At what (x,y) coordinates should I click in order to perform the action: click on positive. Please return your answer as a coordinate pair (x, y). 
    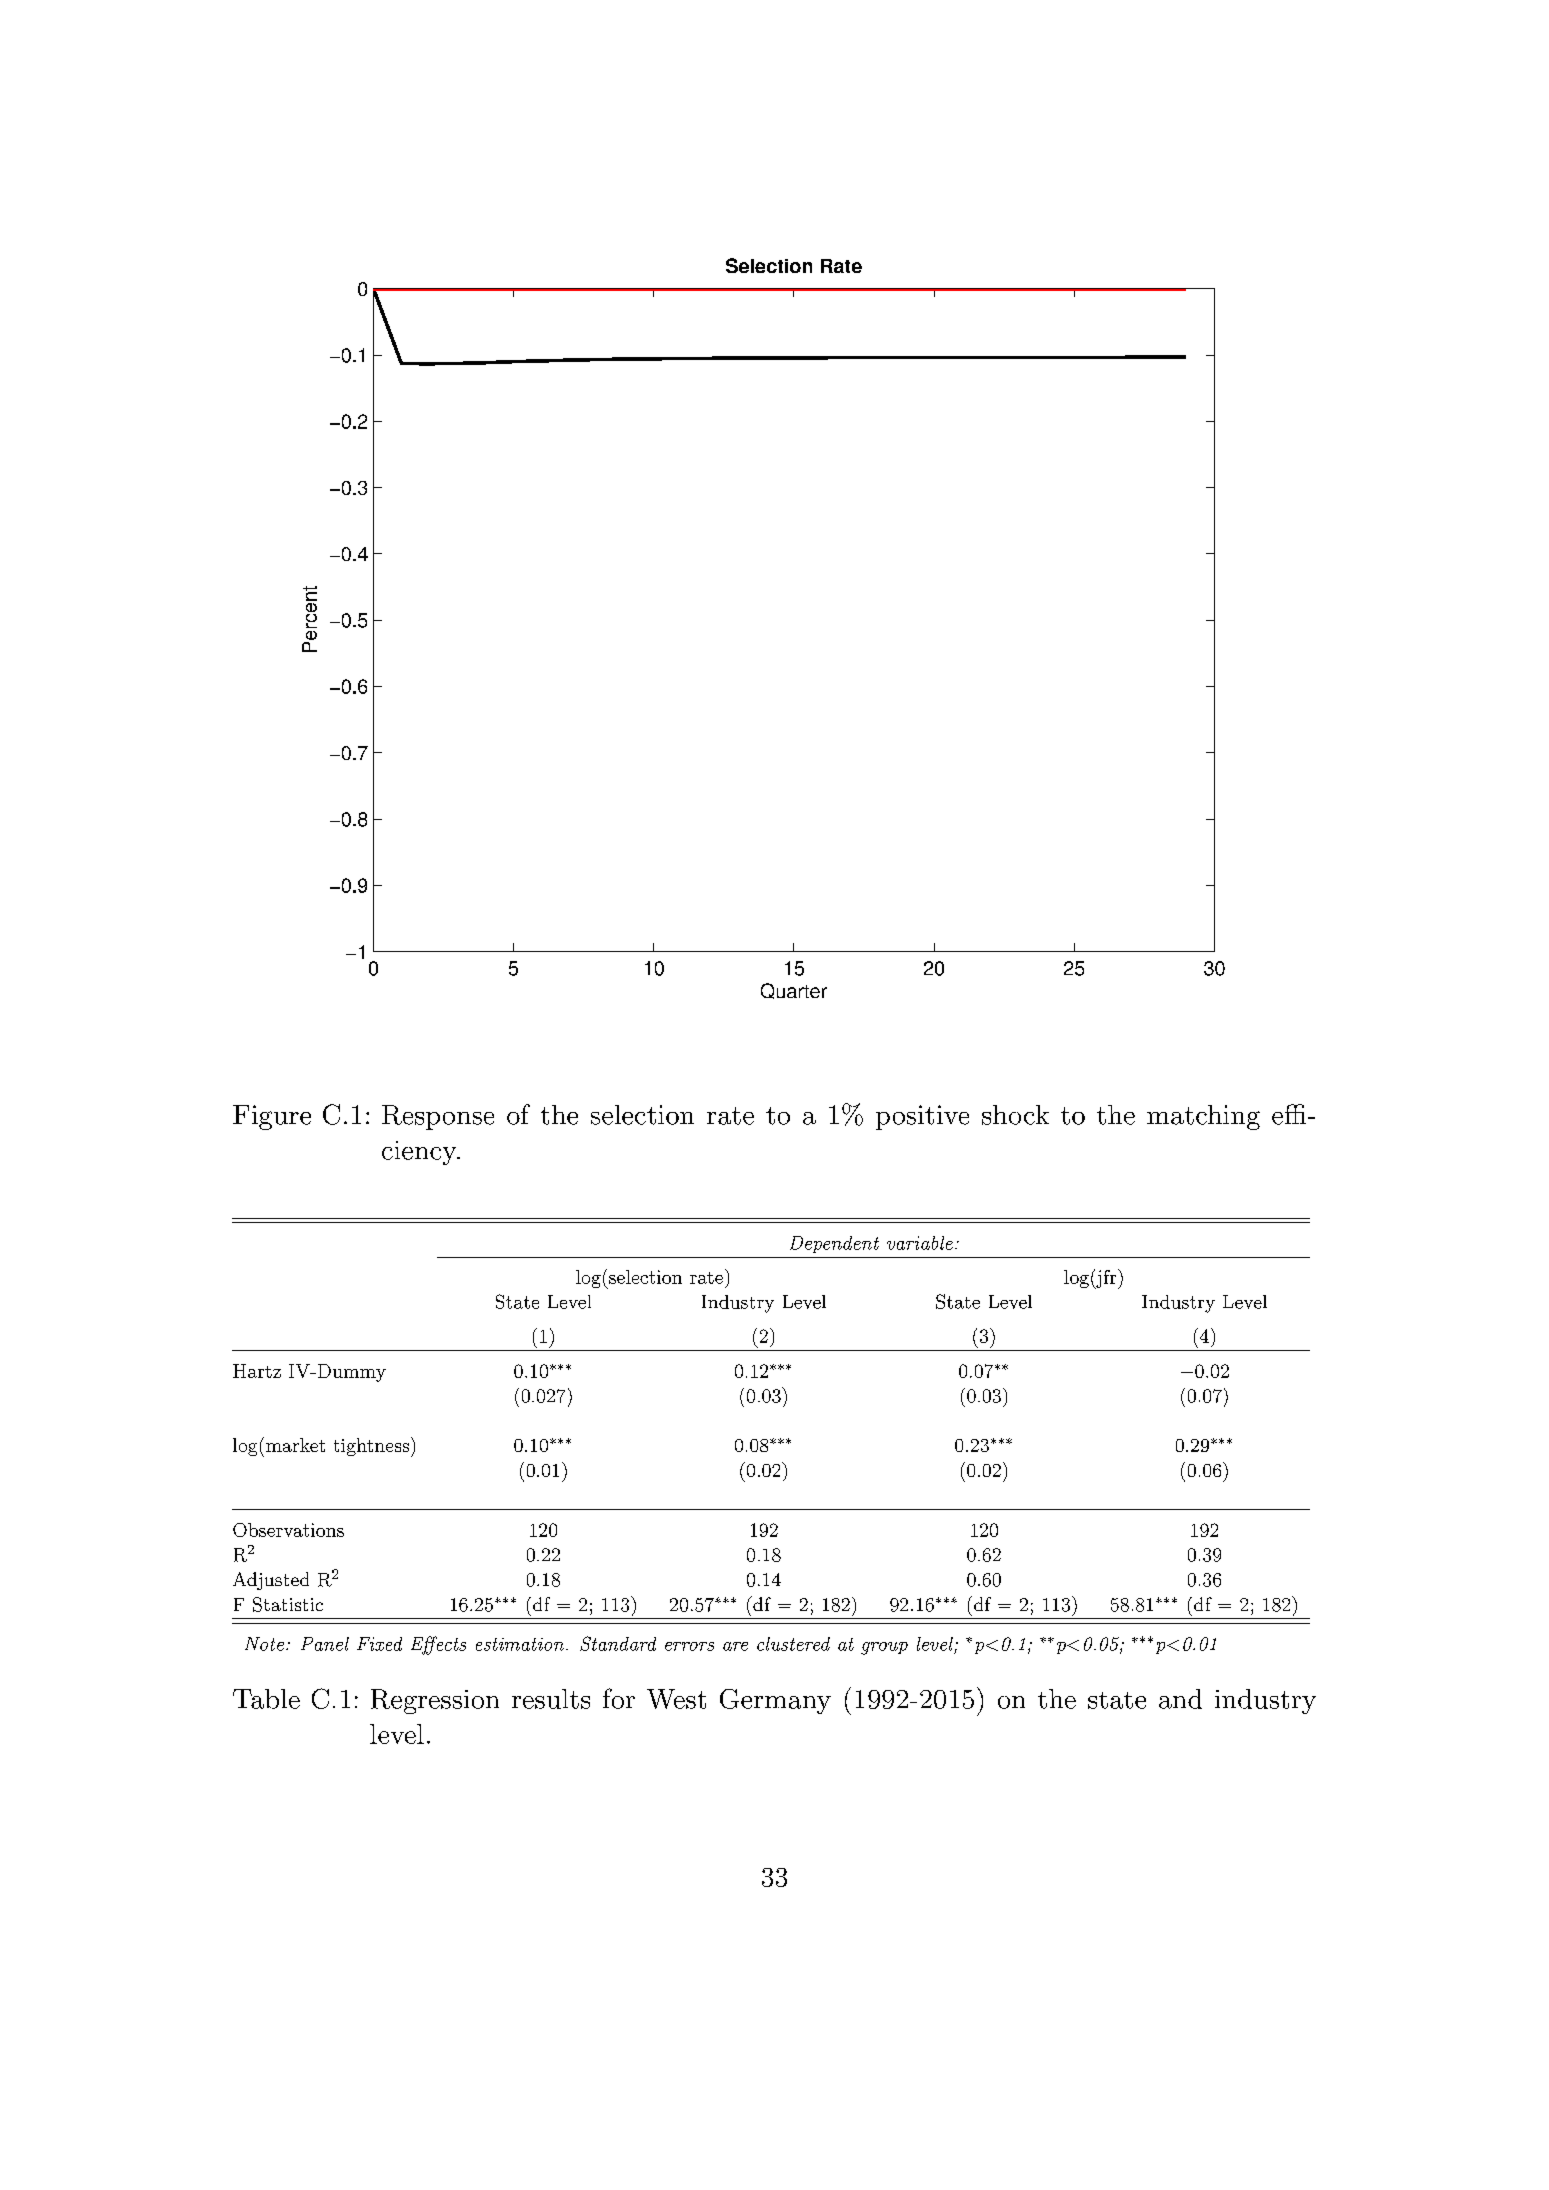
    Looking at the image, I should click on (922, 1117).
